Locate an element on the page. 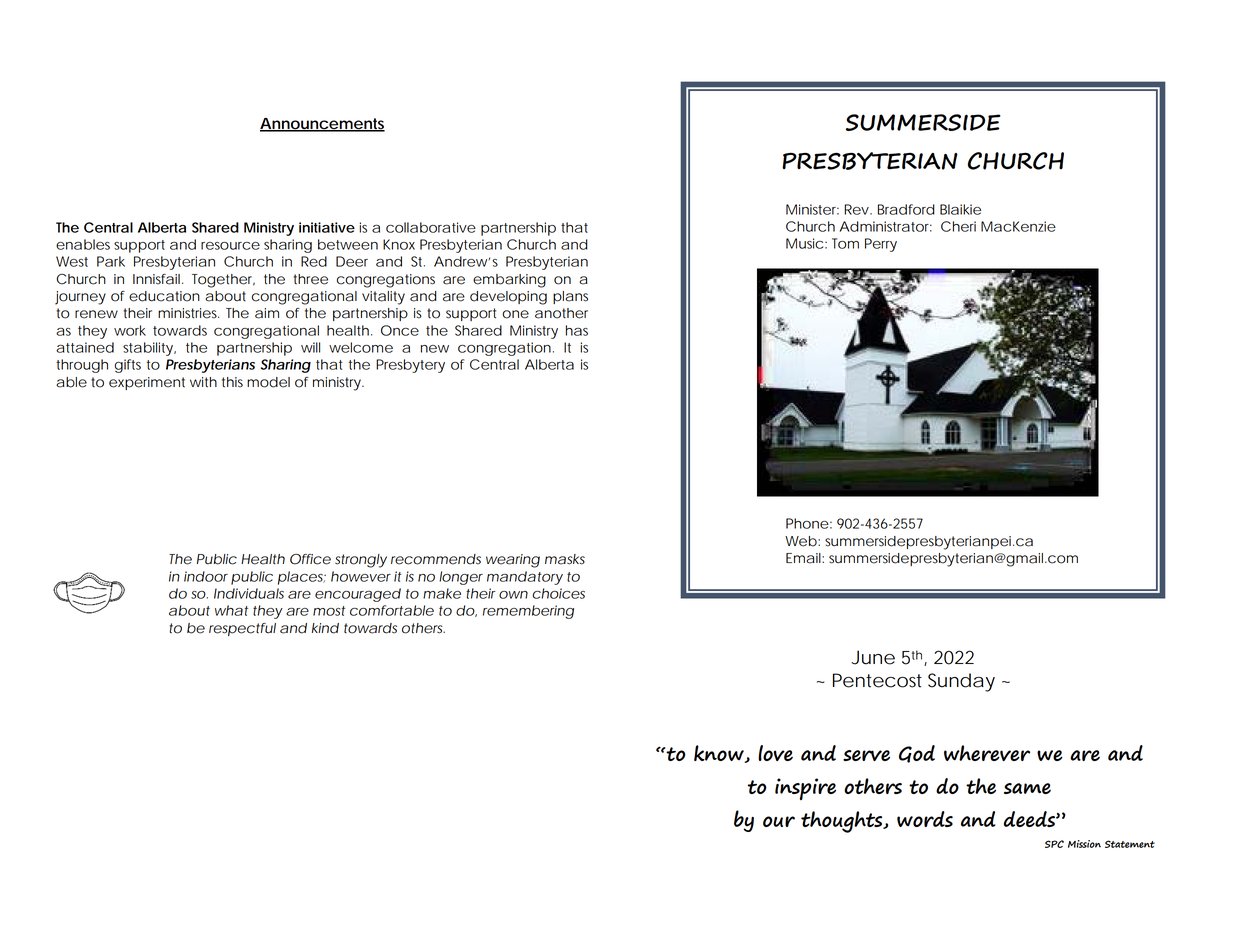 The image size is (1233, 952). know is located at coordinates (720, 754).
